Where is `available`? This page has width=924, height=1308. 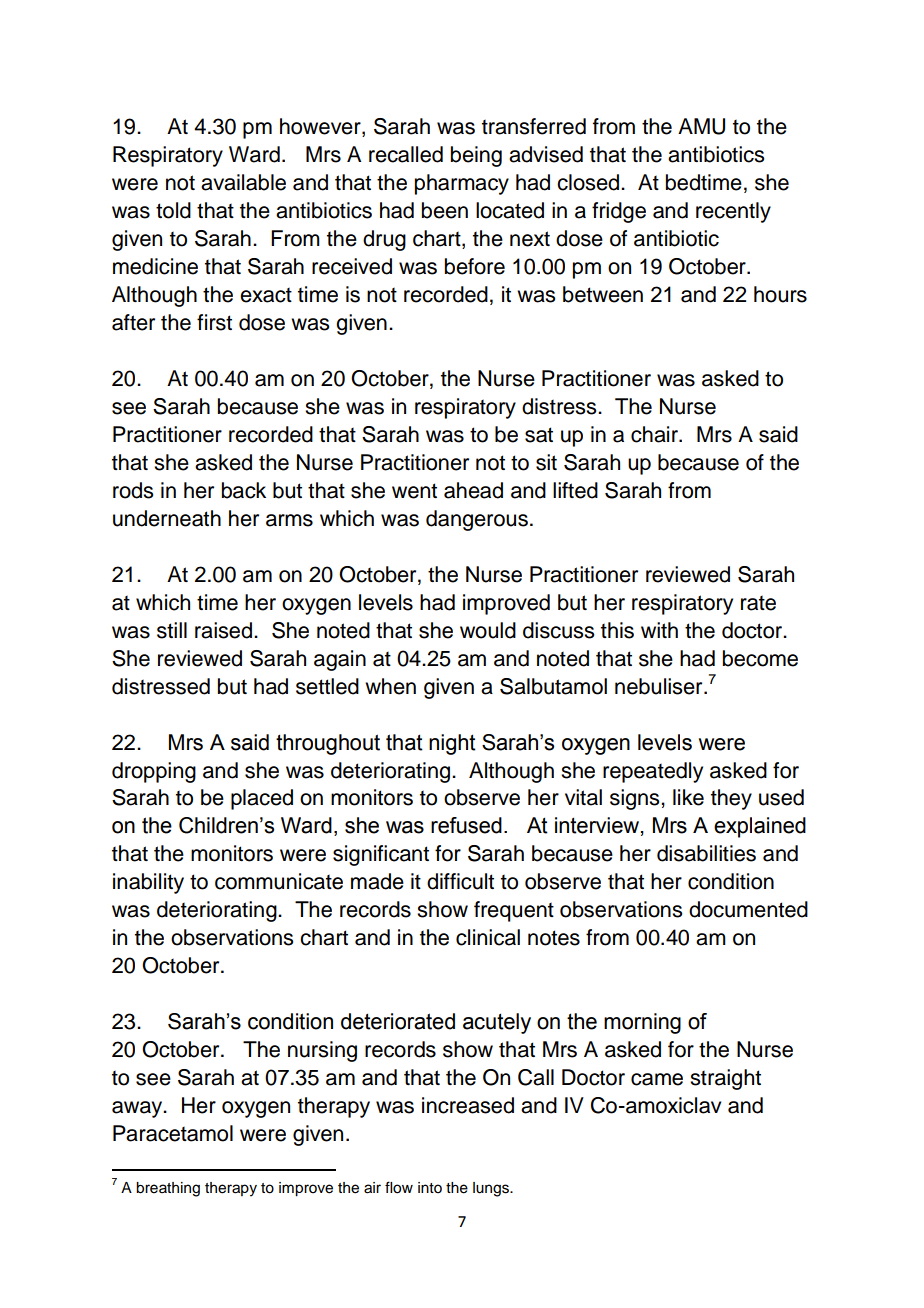
available is located at coordinates (243, 182).
